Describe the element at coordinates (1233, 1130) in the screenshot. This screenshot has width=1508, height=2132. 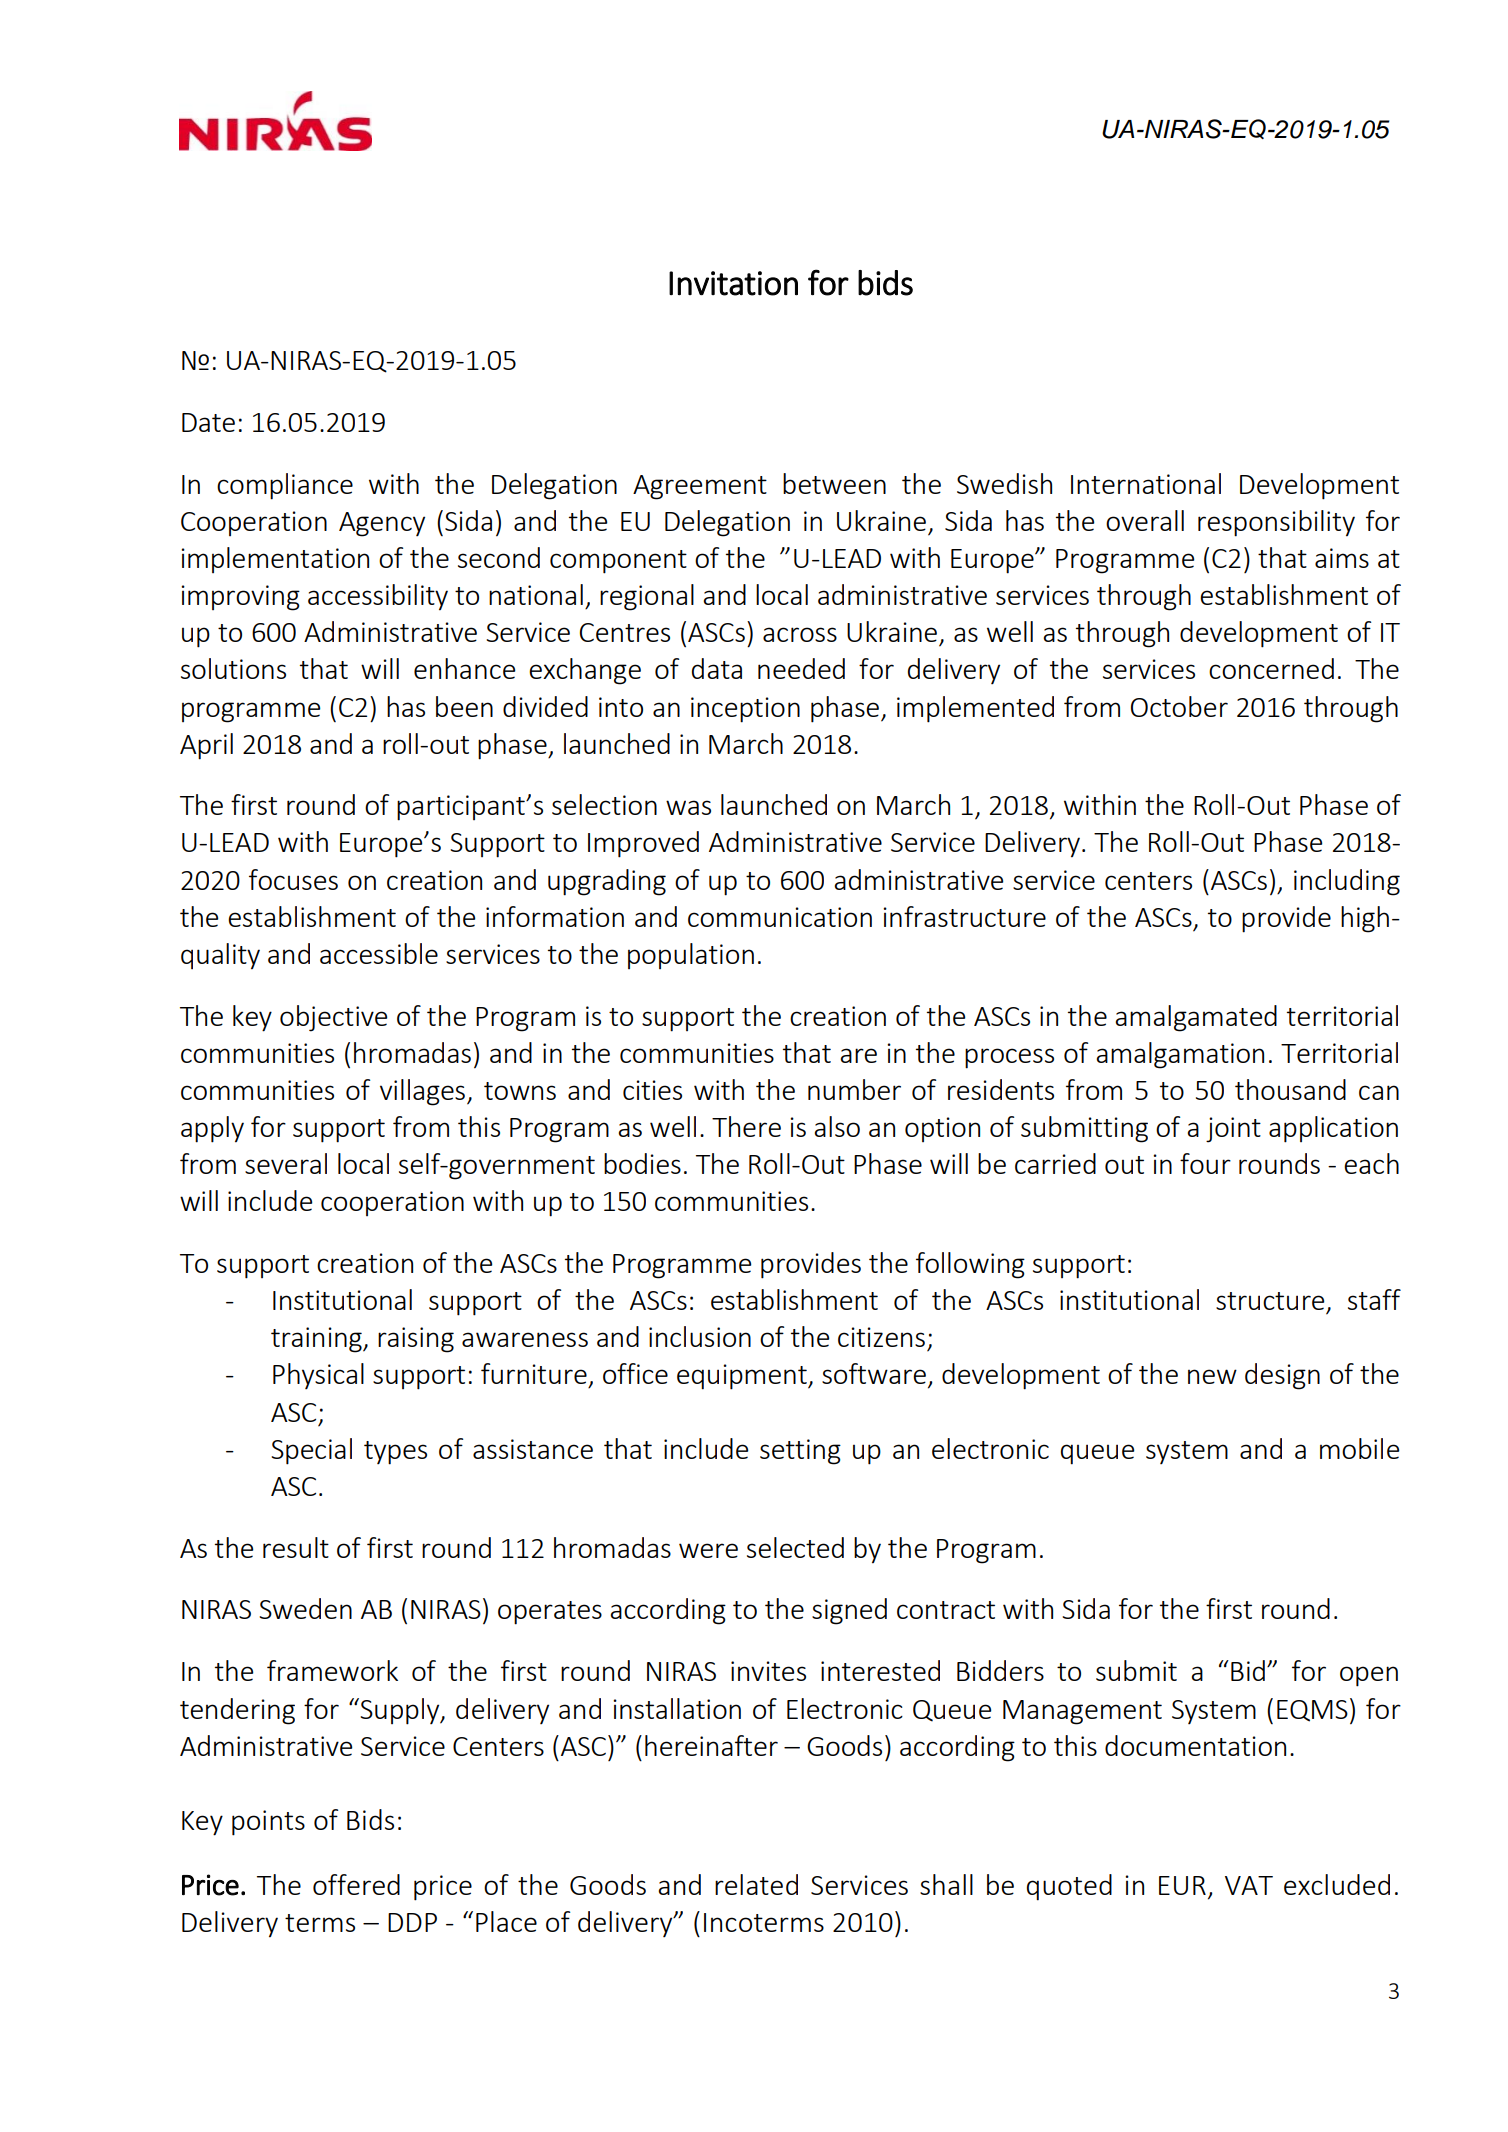
I see `joint` at that location.
